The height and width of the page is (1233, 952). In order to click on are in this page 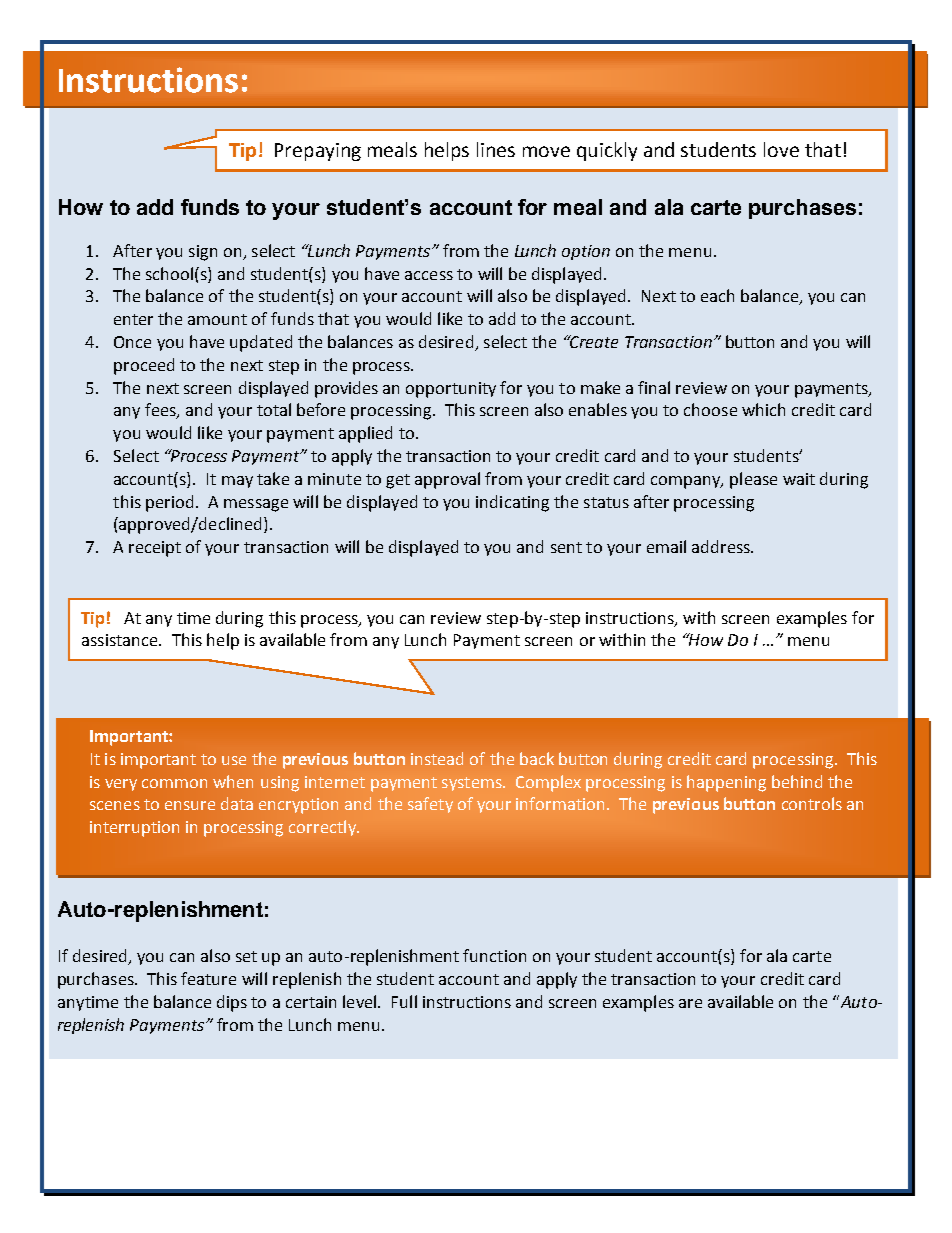, I will do `click(690, 1003)`.
